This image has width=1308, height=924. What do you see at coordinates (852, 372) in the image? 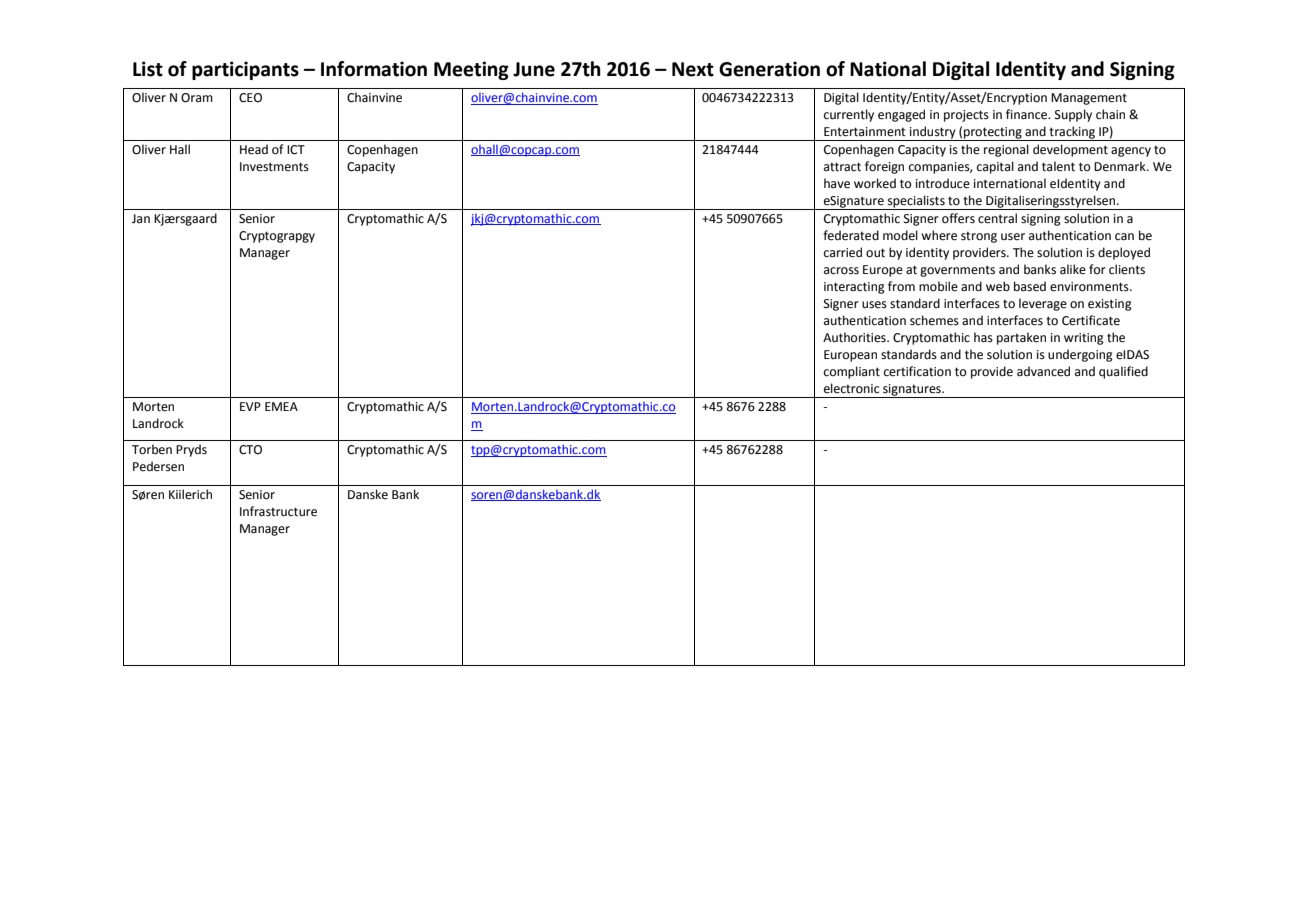
I see `compliant` at bounding box center [852, 372].
